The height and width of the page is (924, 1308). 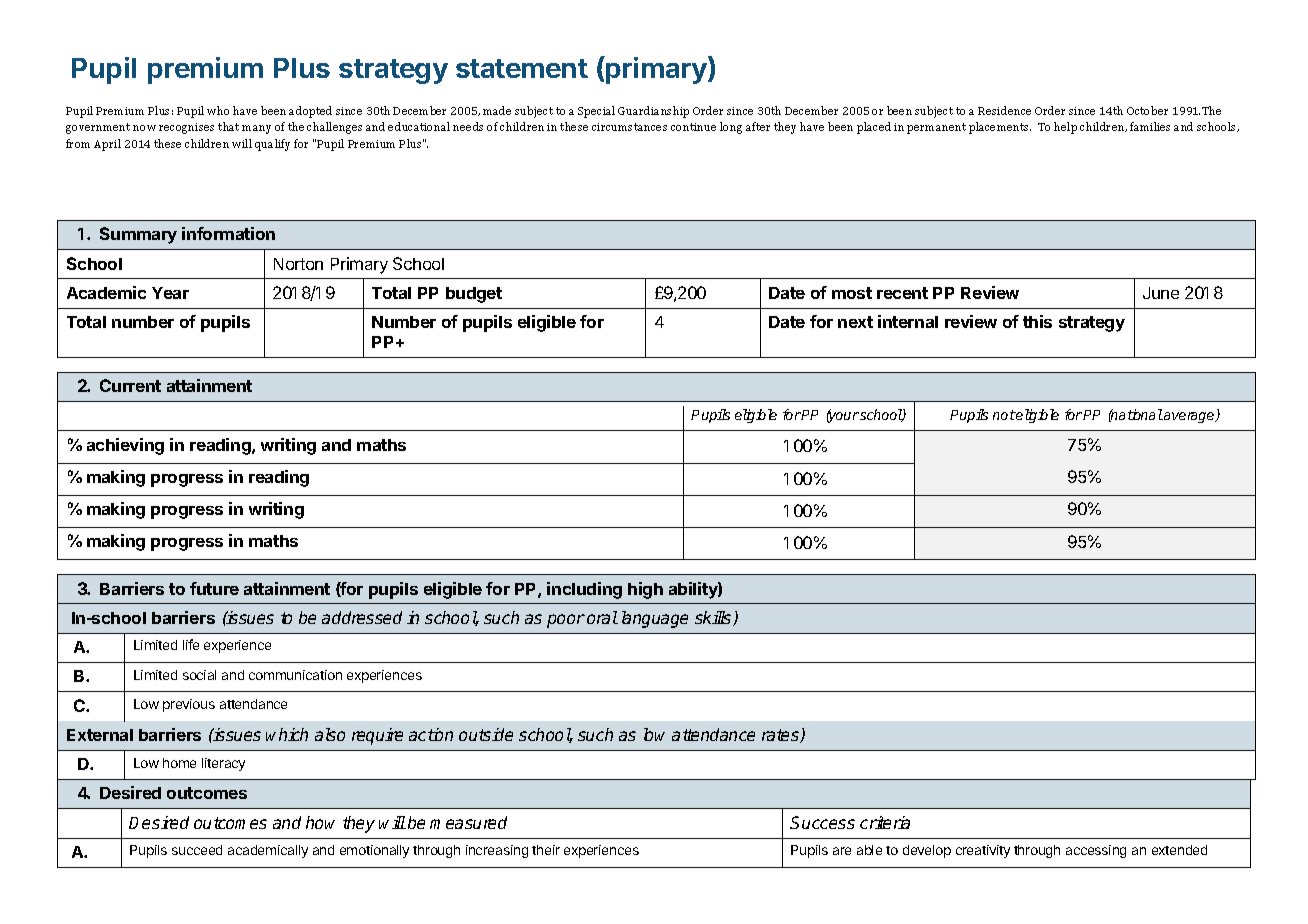 I want to click on Residence, so click(x=1004, y=110).
